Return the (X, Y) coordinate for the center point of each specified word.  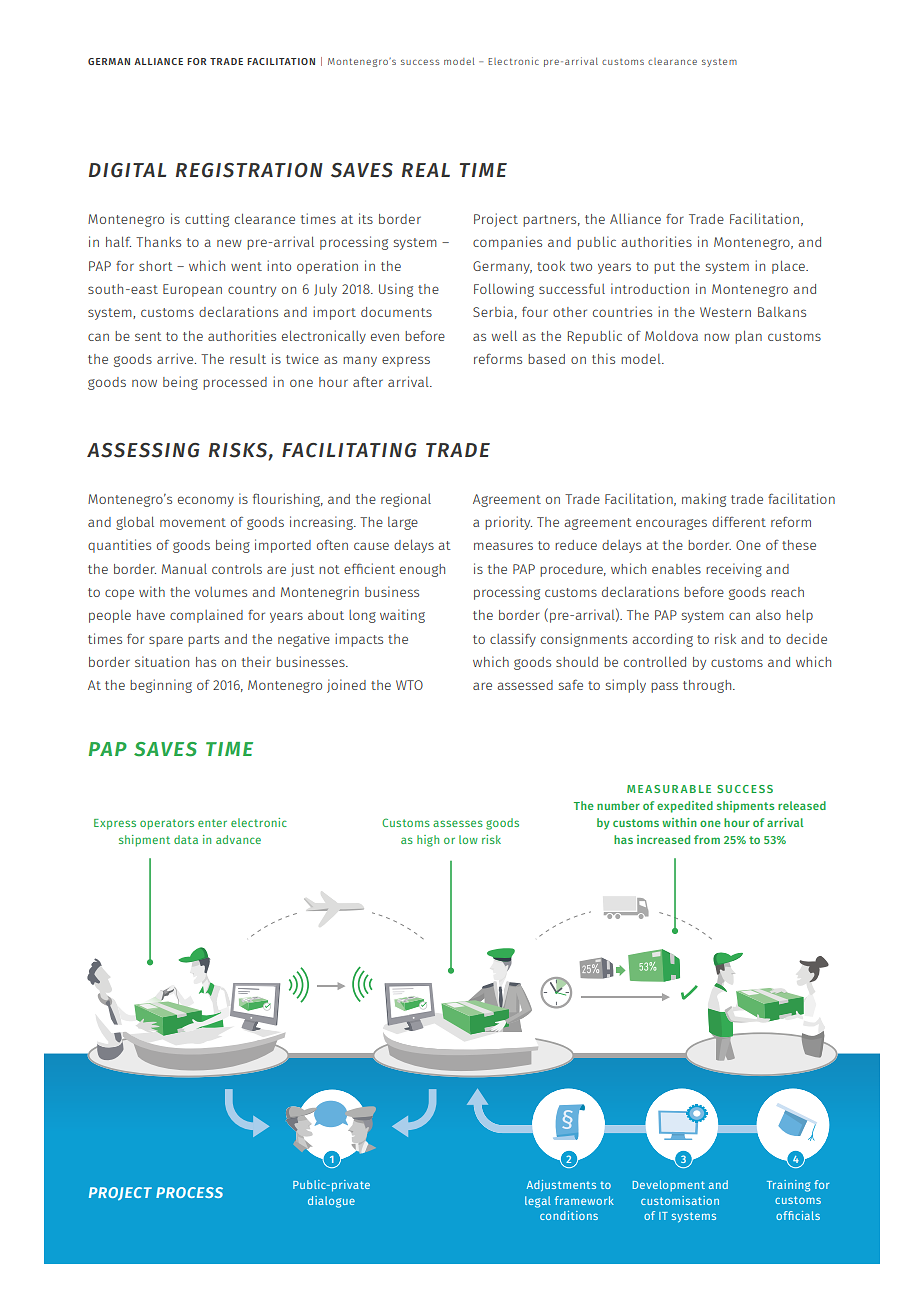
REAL (426, 170)
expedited (685, 807)
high (428, 841)
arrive (176, 358)
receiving (734, 570)
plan (748, 337)
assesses (458, 823)
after (368, 381)
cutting (207, 220)
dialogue (331, 1202)
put (664, 268)
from (707, 839)
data (186, 839)
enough (422, 570)
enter (212, 823)
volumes (221, 592)
